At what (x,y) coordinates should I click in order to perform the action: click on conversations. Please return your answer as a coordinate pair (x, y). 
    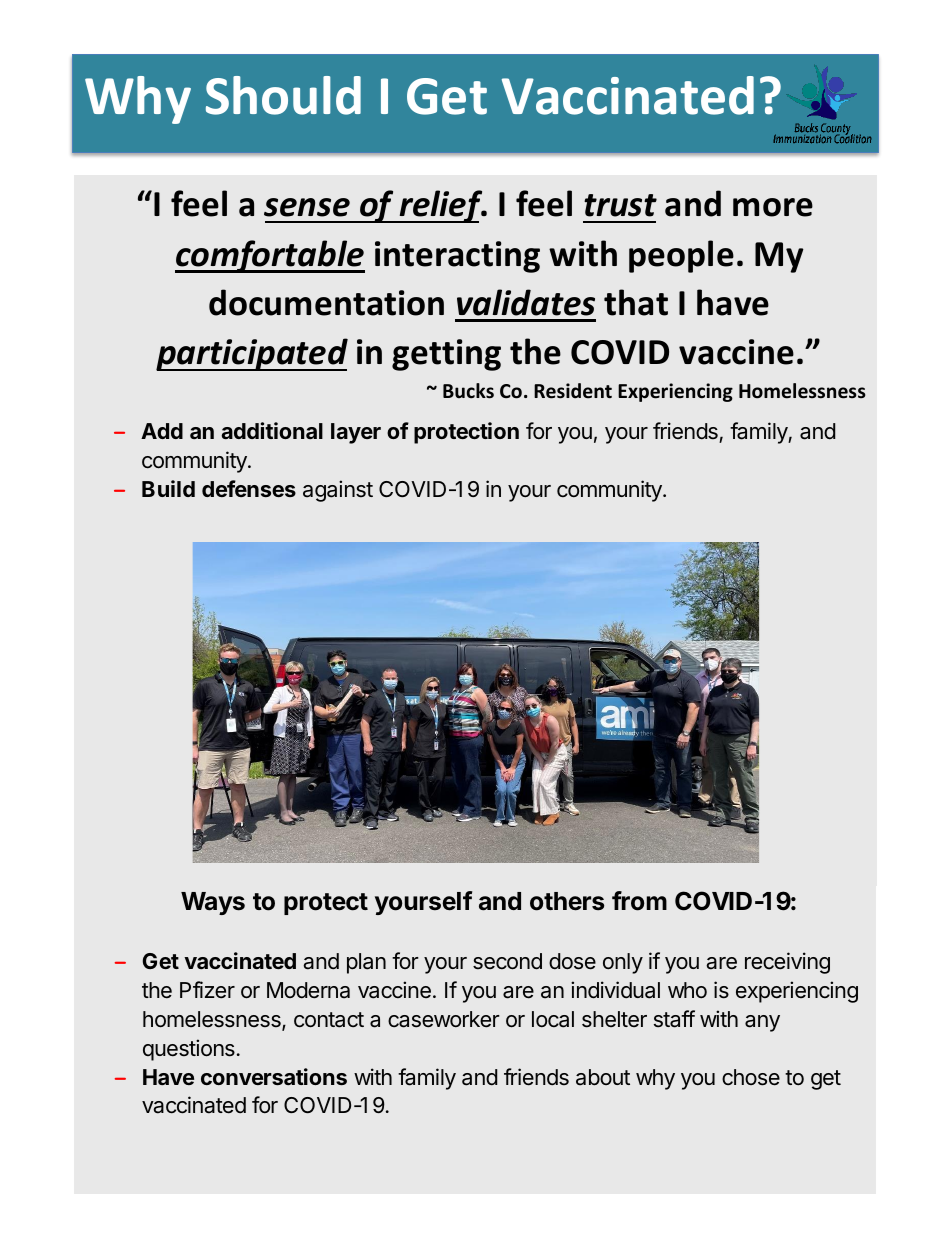
    Looking at the image, I should click on (274, 1076).
